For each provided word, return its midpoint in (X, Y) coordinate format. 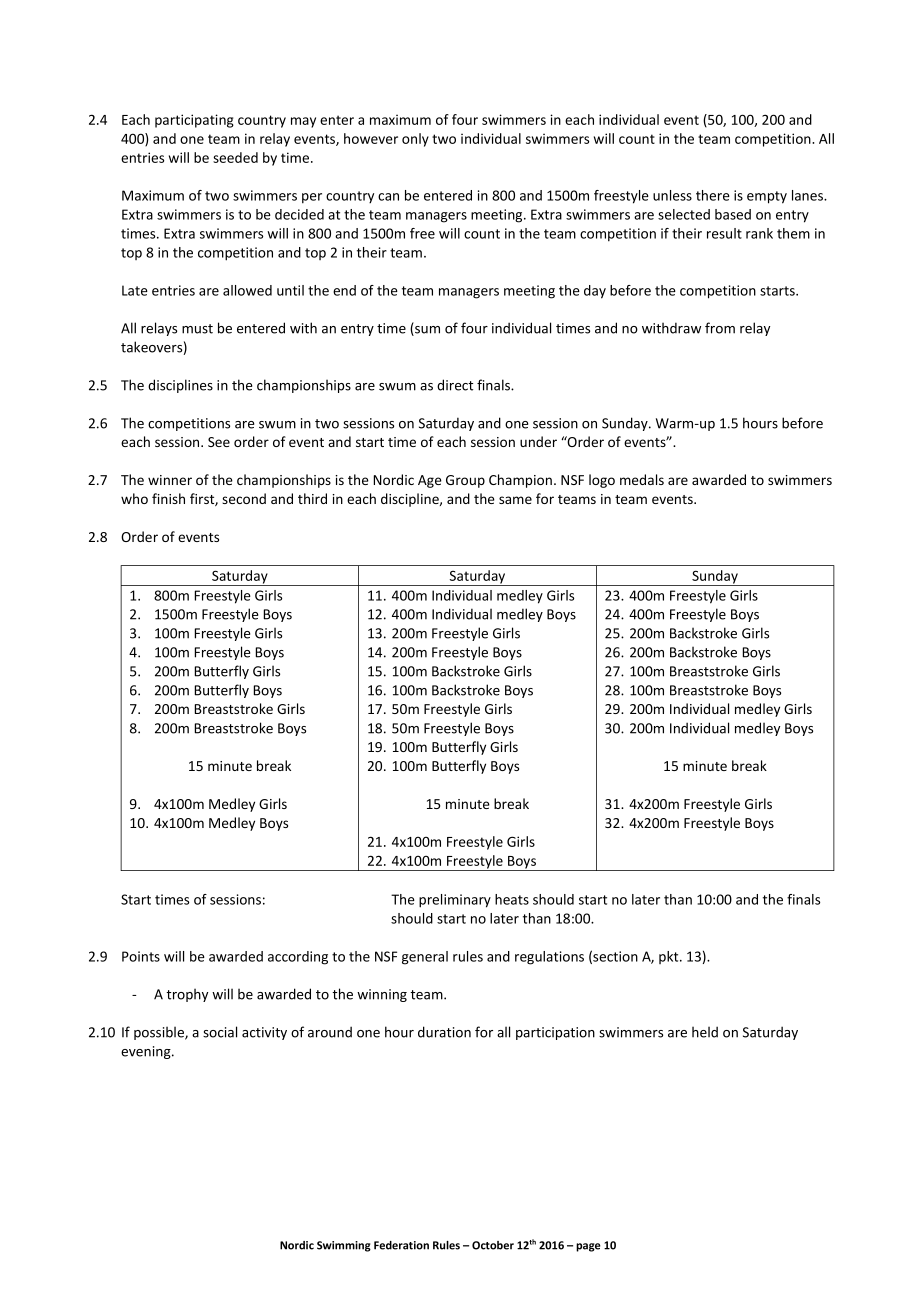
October (493, 1245)
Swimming (344, 1246)
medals (642, 479)
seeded (235, 157)
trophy (187, 995)
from (720, 328)
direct (455, 385)
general (425, 958)
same (515, 500)
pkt (670, 957)
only (415, 140)
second (244, 498)
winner (170, 480)
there (713, 195)
